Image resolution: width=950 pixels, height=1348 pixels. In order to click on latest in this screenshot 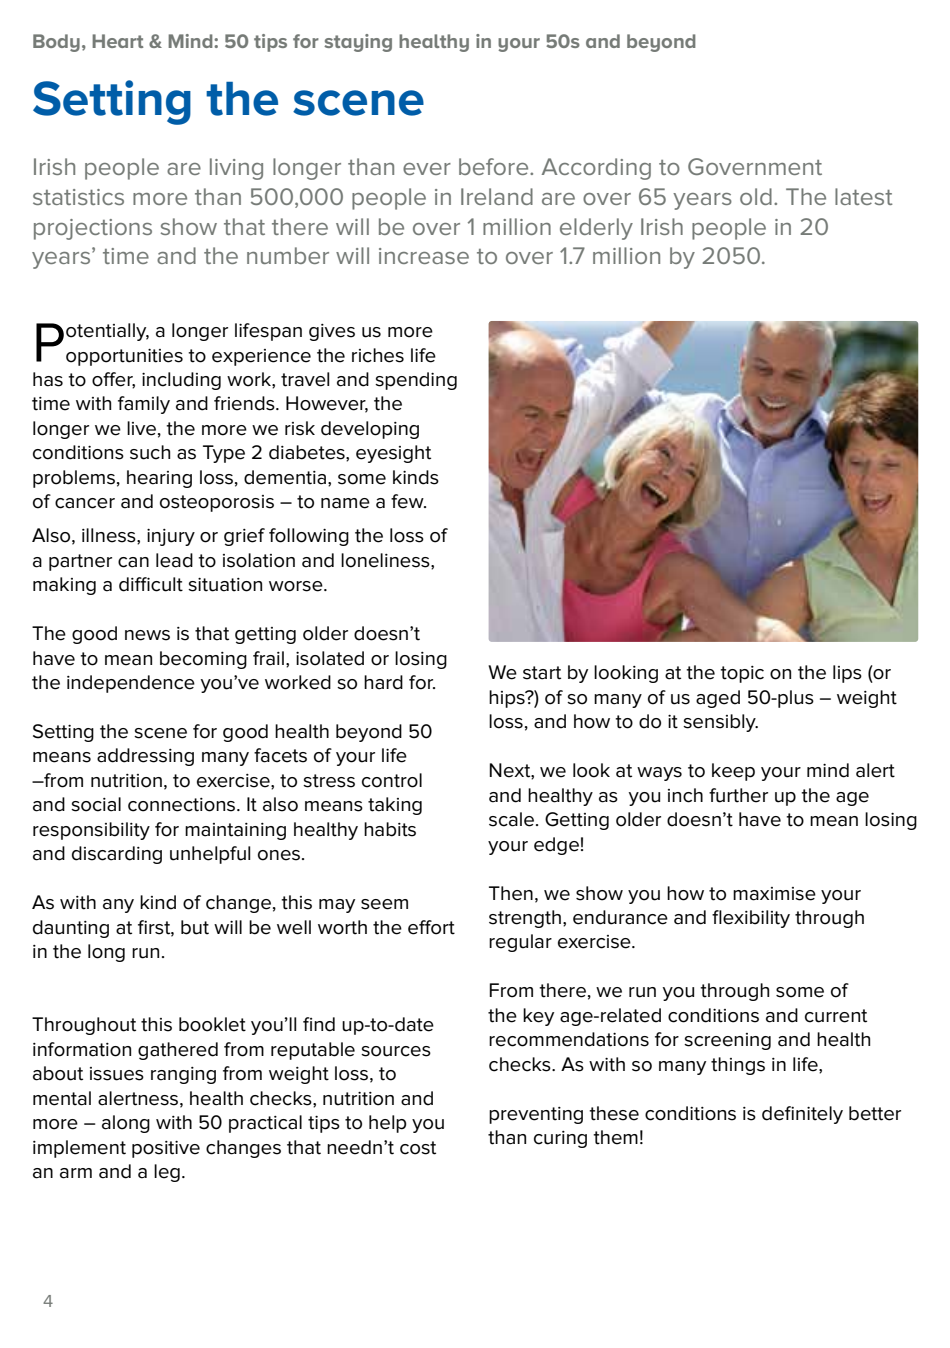, I will do `click(864, 196)`.
